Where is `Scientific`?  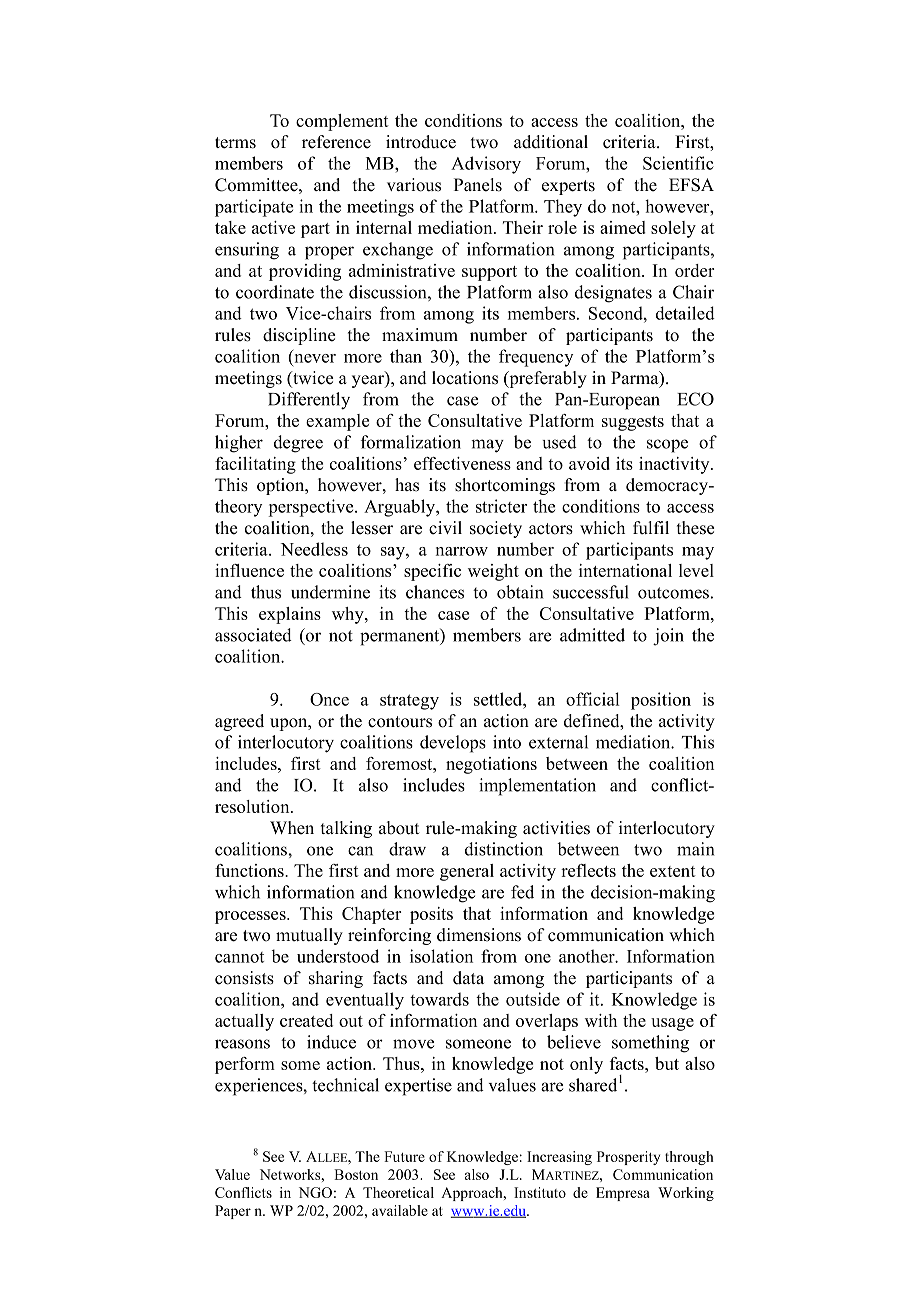 Scientific is located at coordinates (678, 163).
